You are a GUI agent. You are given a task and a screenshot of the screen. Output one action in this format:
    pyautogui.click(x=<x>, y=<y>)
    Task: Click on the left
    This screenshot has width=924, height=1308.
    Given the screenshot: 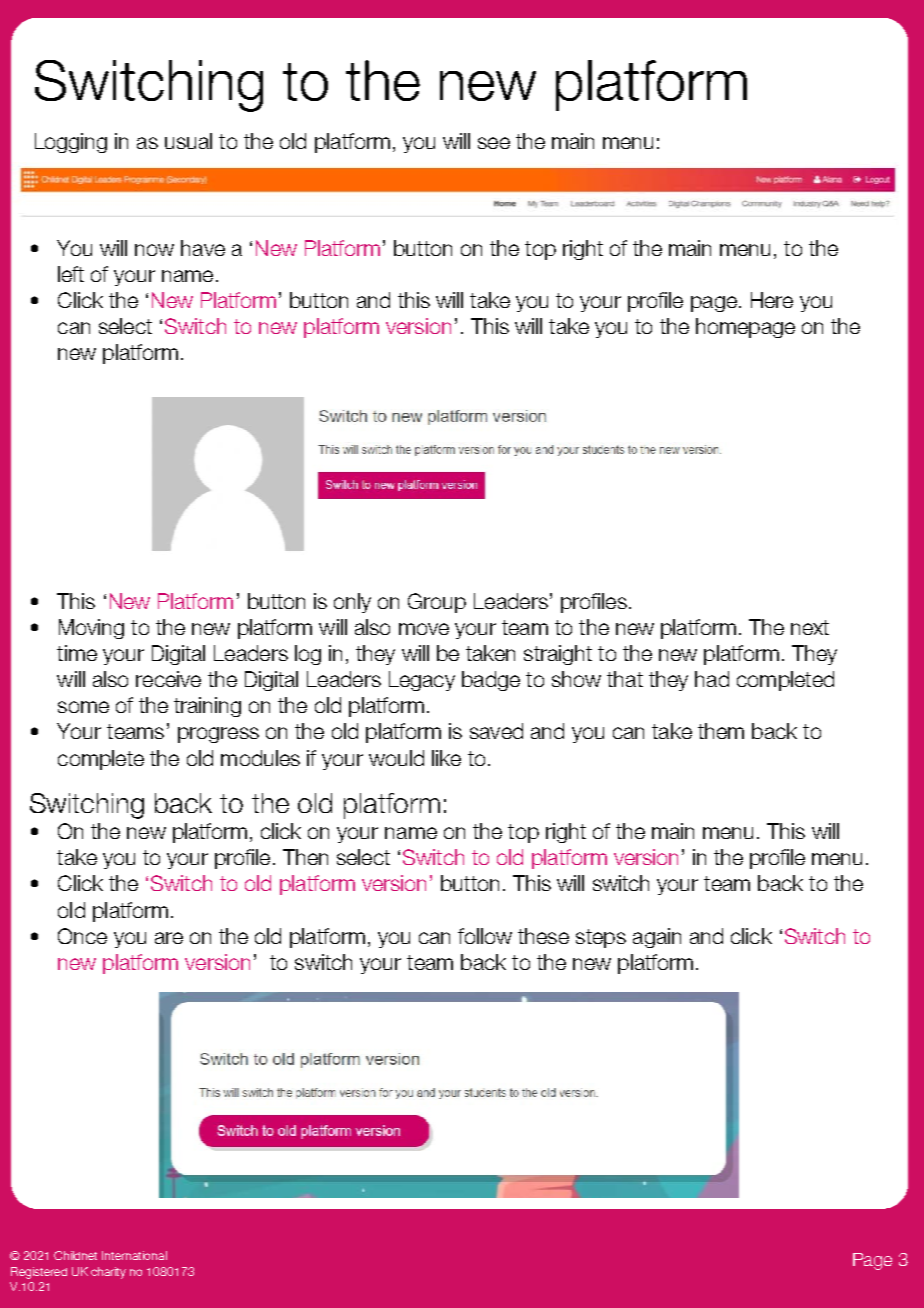 What is the action you would take?
    pyautogui.click(x=71, y=274)
